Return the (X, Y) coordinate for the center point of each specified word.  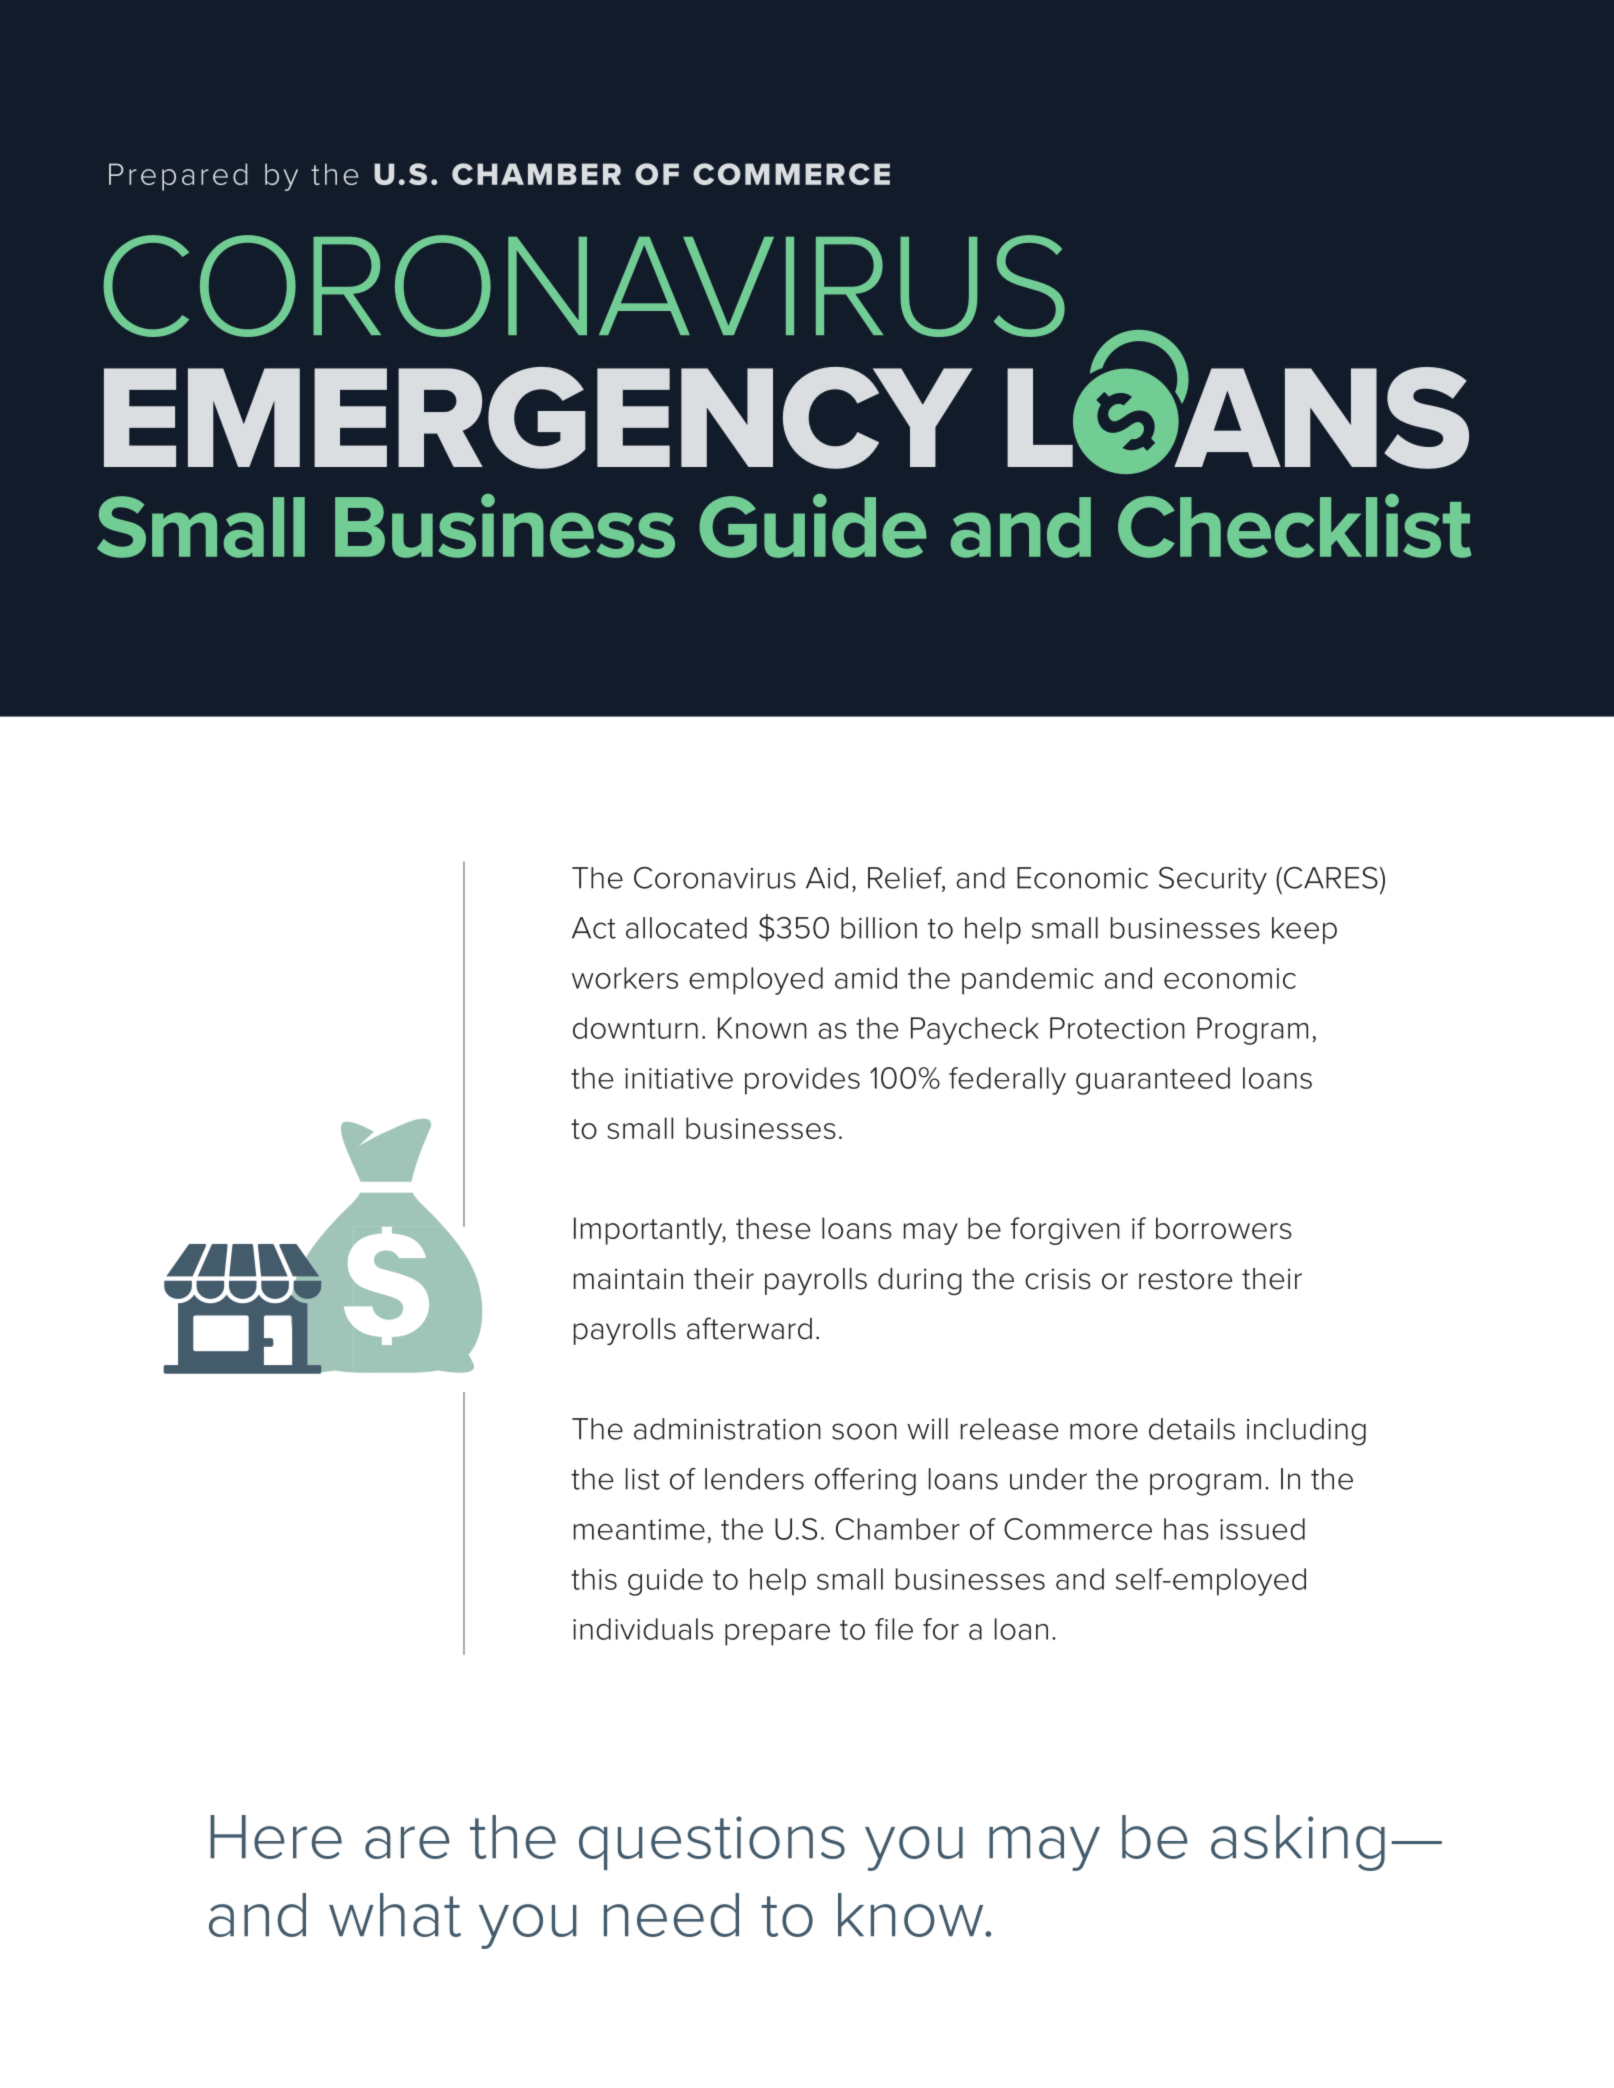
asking (1298, 1843)
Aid (827, 878)
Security (1213, 881)
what (395, 1915)
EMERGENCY (538, 418)
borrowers (1224, 1228)
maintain (628, 1279)
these (773, 1228)
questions (712, 1843)
